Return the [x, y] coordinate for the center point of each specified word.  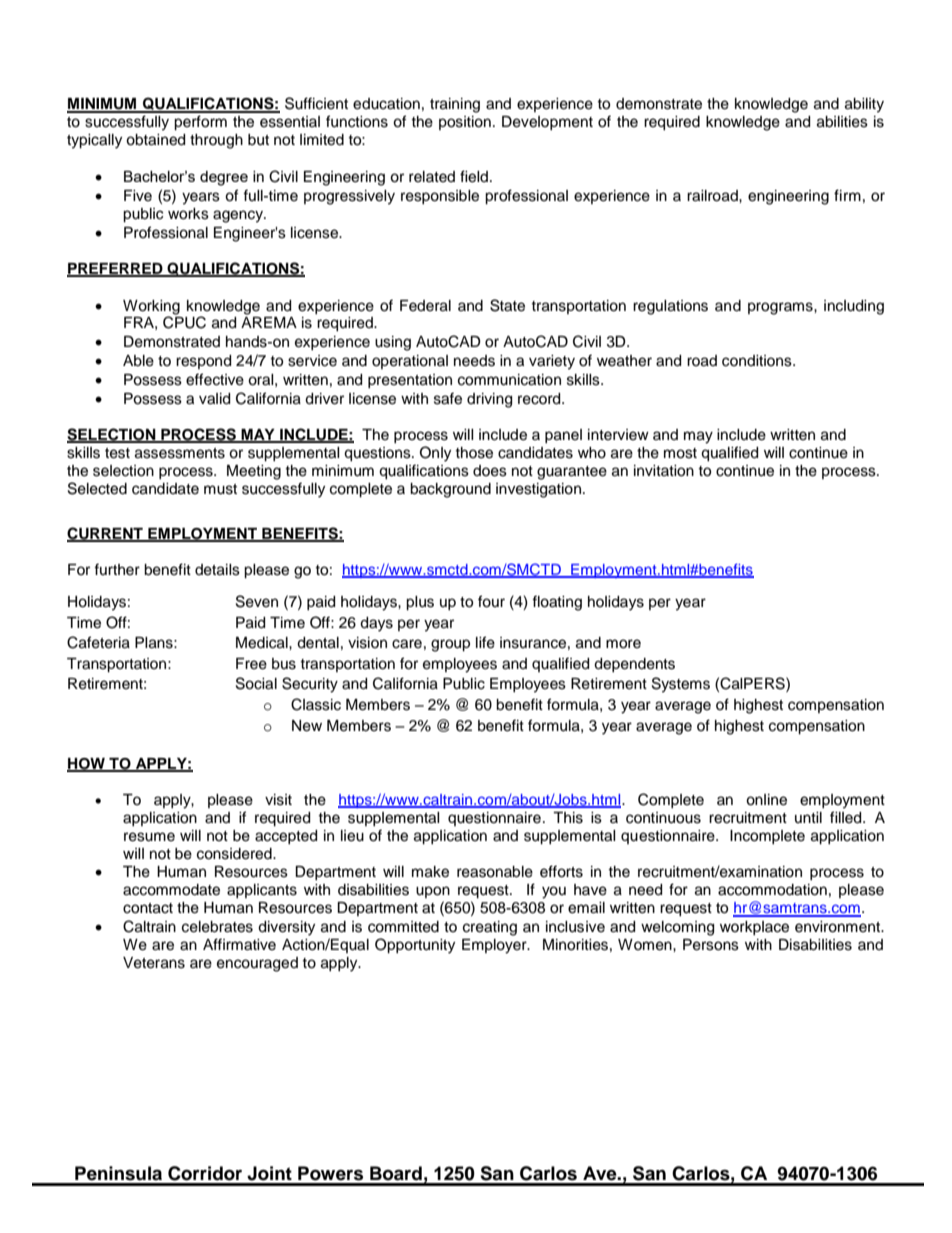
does [490, 471]
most [680, 453]
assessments [180, 453]
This [568, 818]
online [766, 800]
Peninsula [118, 1173]
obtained [155, 140]
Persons [711, 945]
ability [864, 105]
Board [396, 1173]
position [465, 123]
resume [149, 837]
